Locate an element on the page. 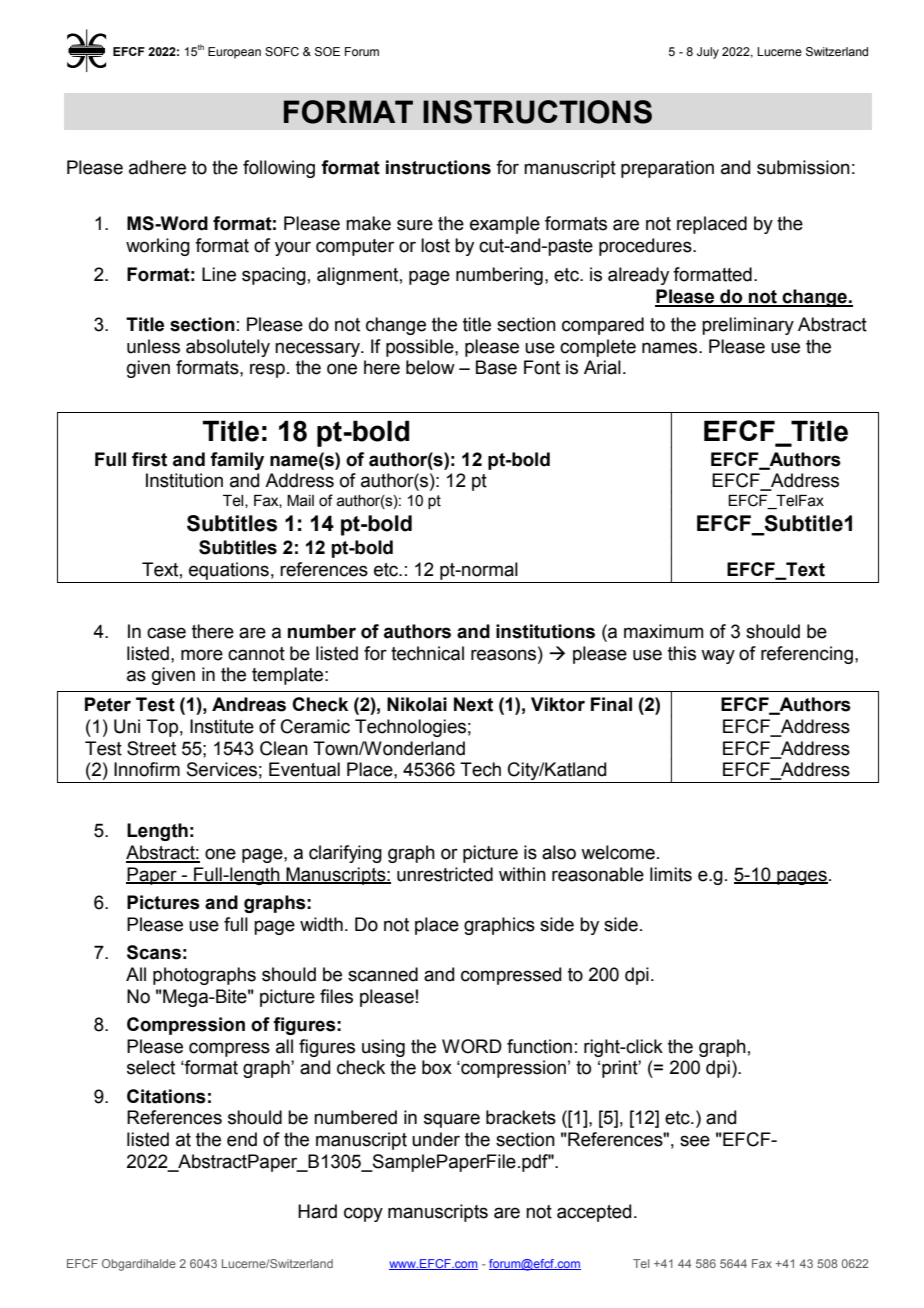 This page has height=1308, width=924. July is located at coordinates (708, 53).
